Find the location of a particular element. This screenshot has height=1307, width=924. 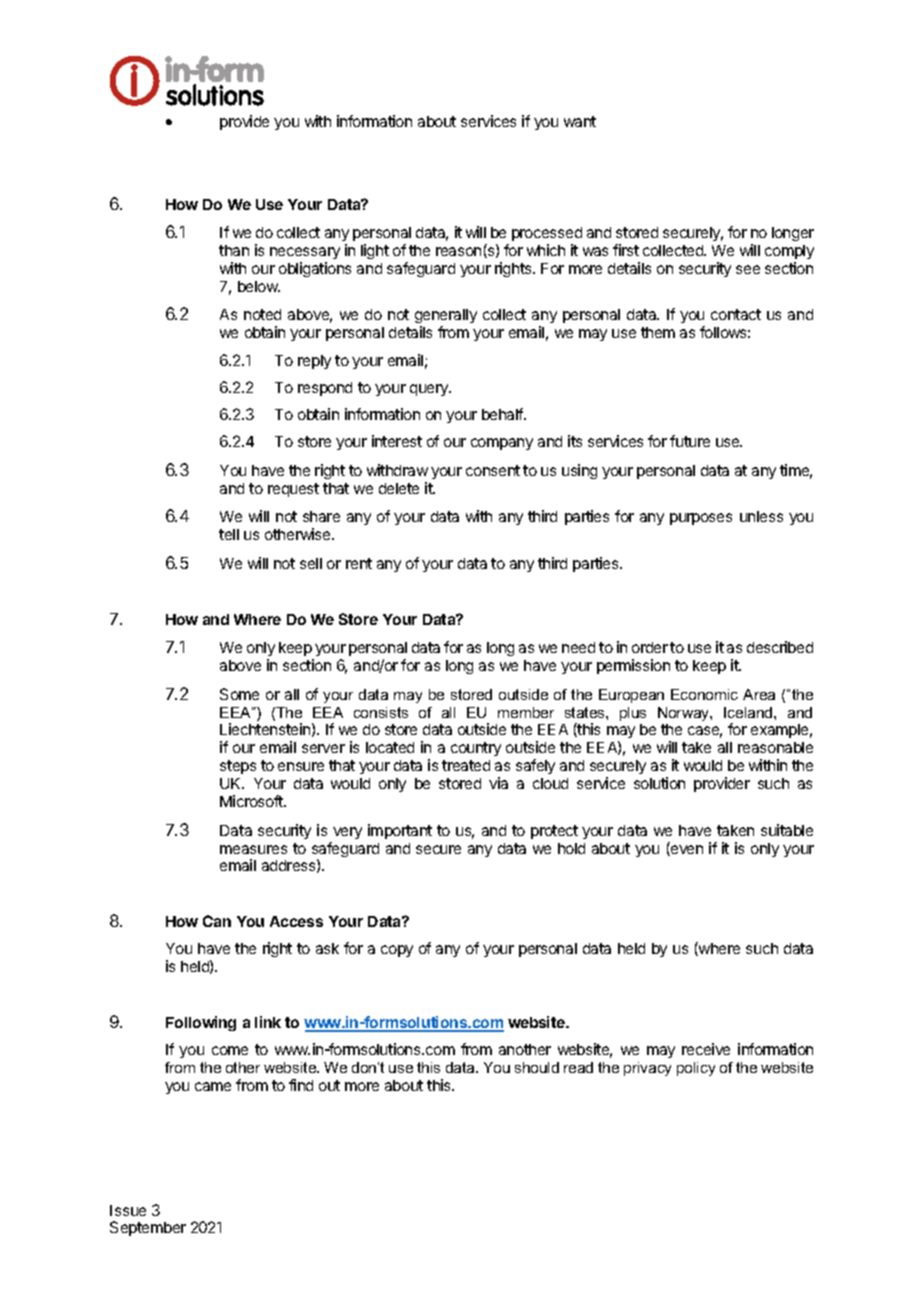

want is located at coordinates (580, 121).
